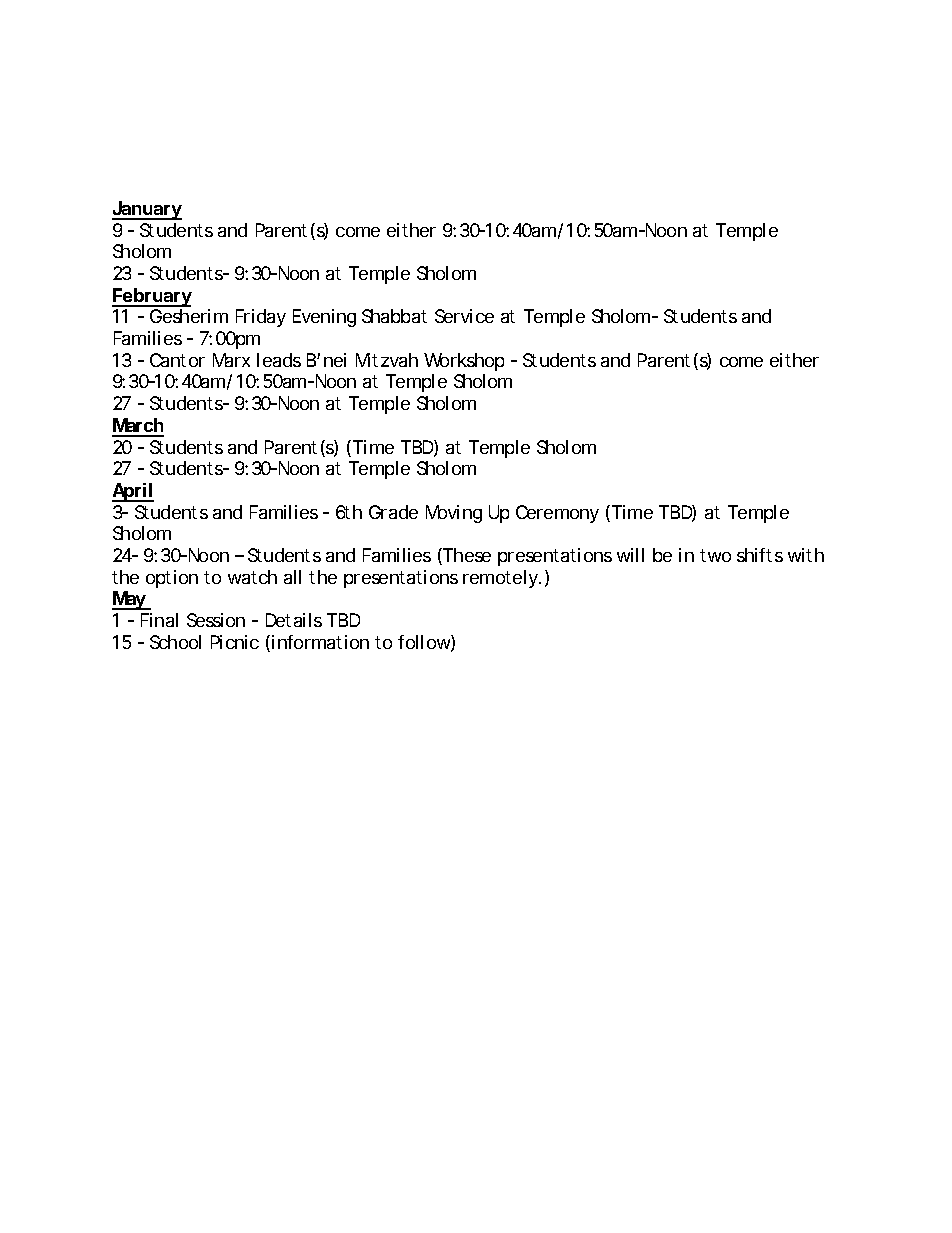 The image size is (952, 1233). Describe the element at coordinates (393, 512) in the page. I see `Grade` at that location.
